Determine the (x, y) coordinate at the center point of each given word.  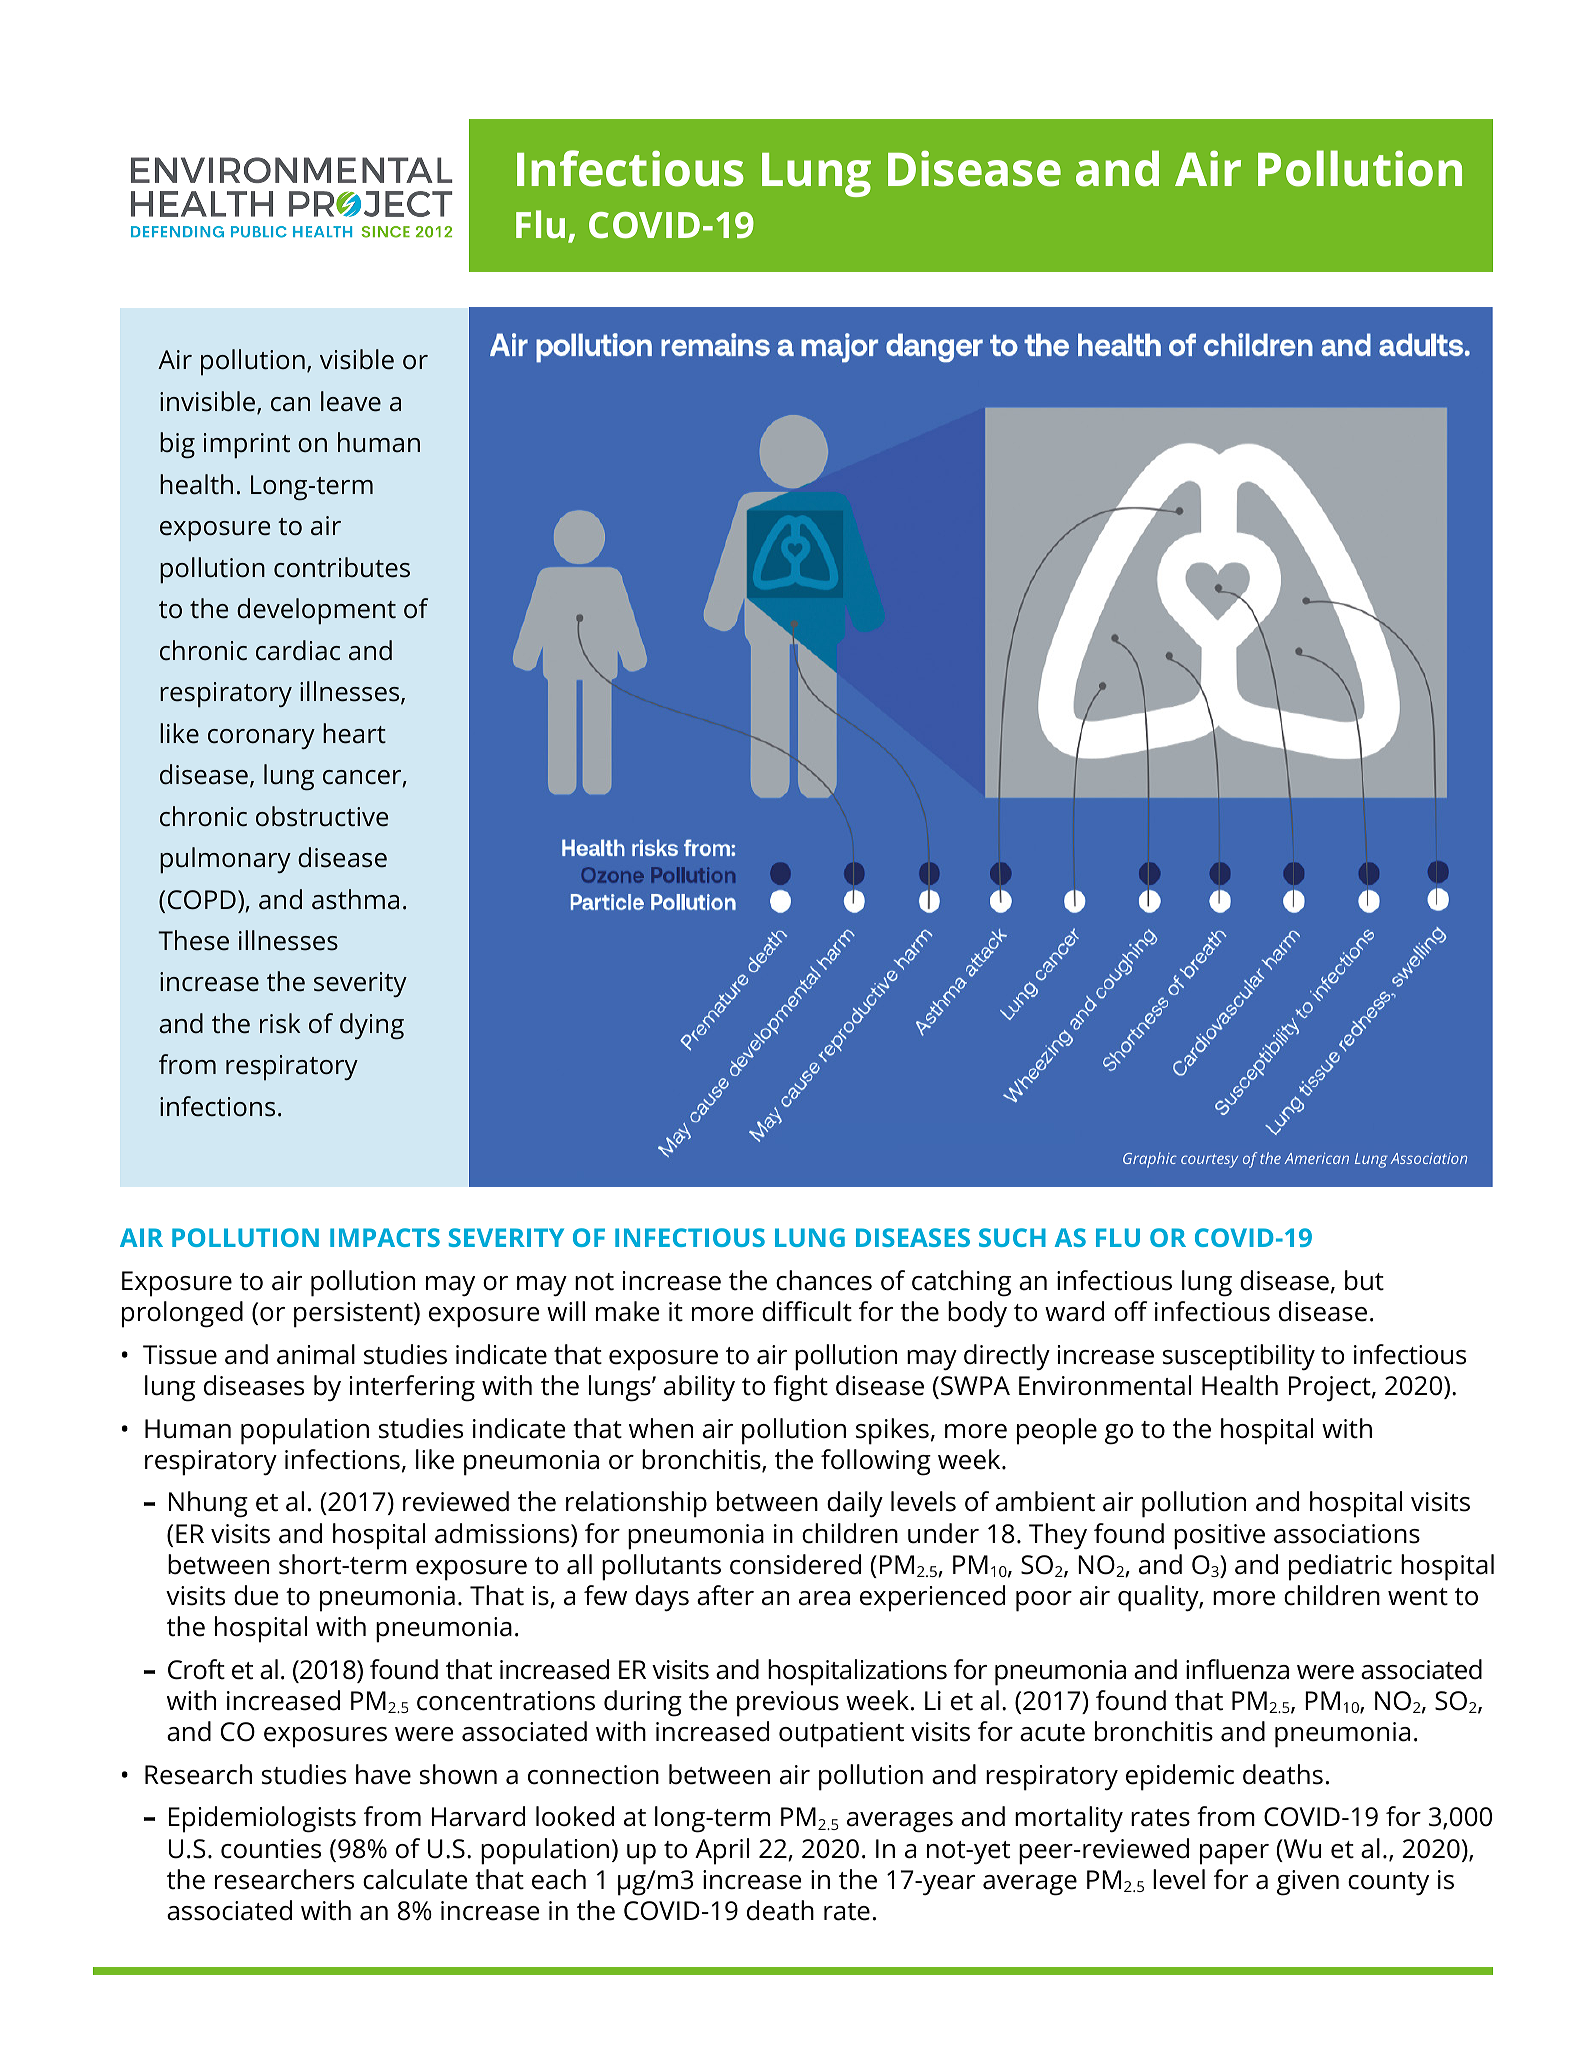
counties (271, 1849)
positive (1219, 1537)
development (316, 611)
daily (855, 1504)
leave (351, 401)
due (256, 1595)
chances (824, 1280)
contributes (342, 567)
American (1316, 1158)
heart (354, 733)
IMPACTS (385, 1237)
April (722, 1851)
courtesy (1209, 1161)
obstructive (322, 816)
